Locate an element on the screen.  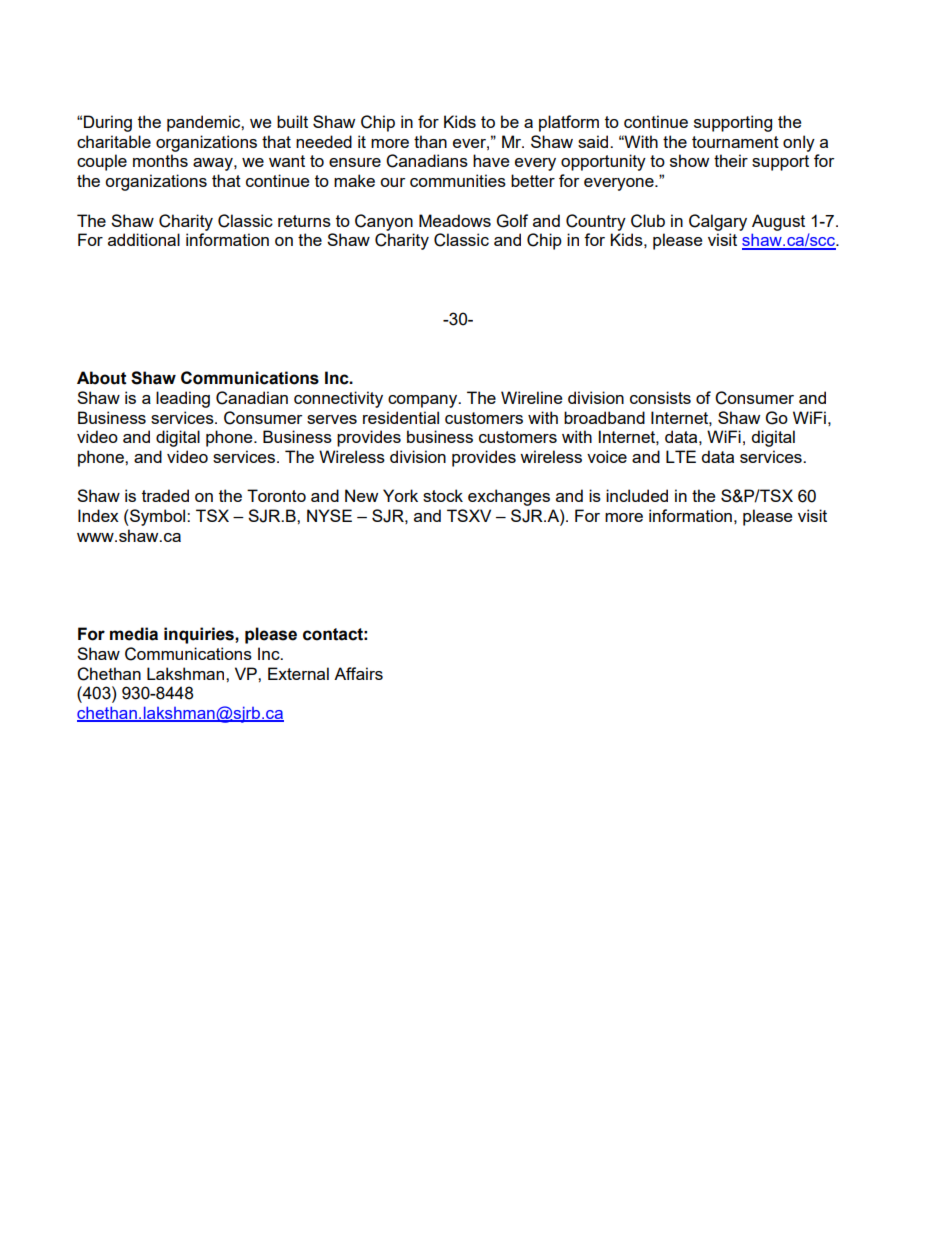
Symbol is located at coordinates (158, 517).
